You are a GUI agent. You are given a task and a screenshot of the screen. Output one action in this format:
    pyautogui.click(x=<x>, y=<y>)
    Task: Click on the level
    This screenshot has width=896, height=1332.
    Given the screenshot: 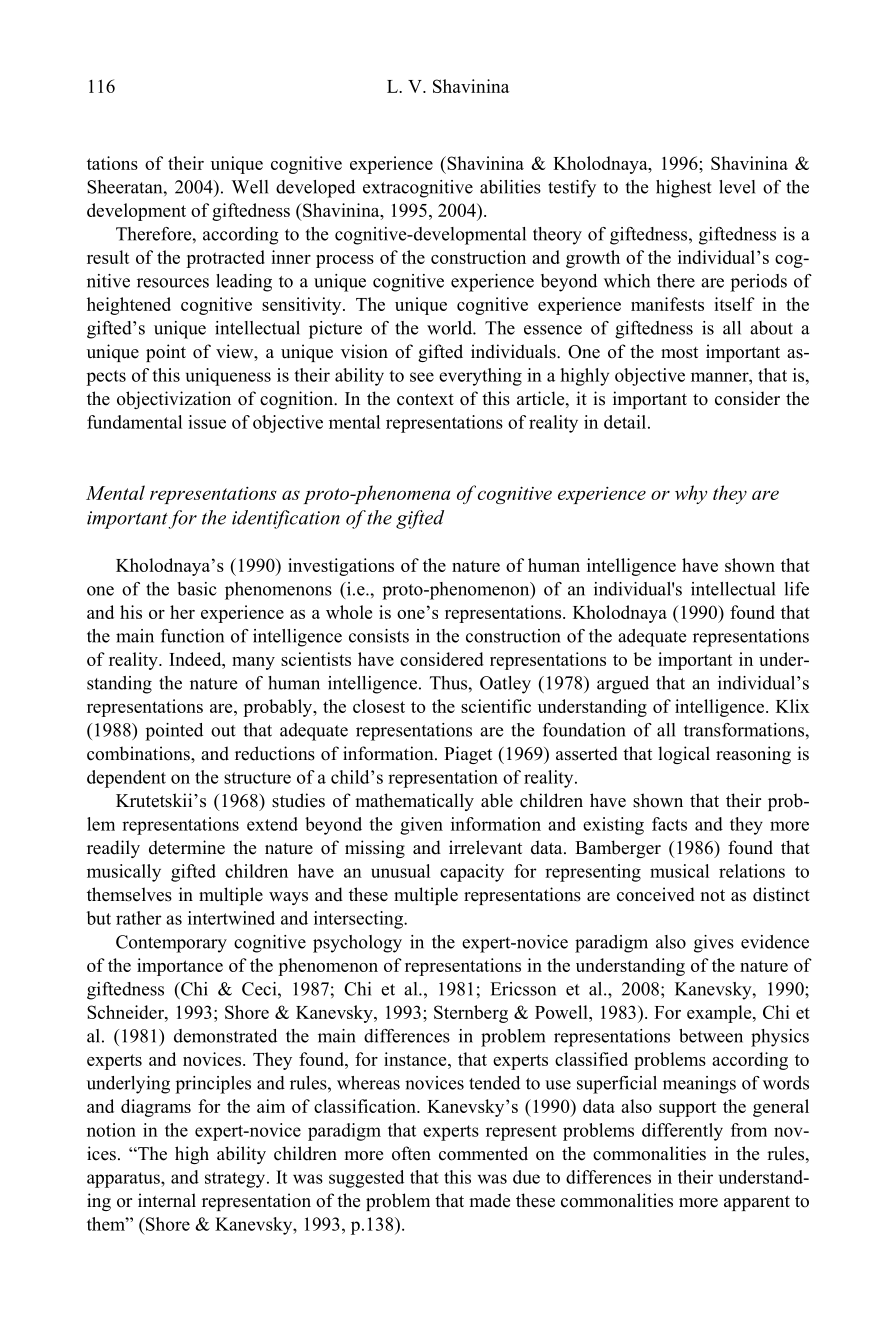 What is the action you would take?
    pyautogui.click(x=737, y=187)
